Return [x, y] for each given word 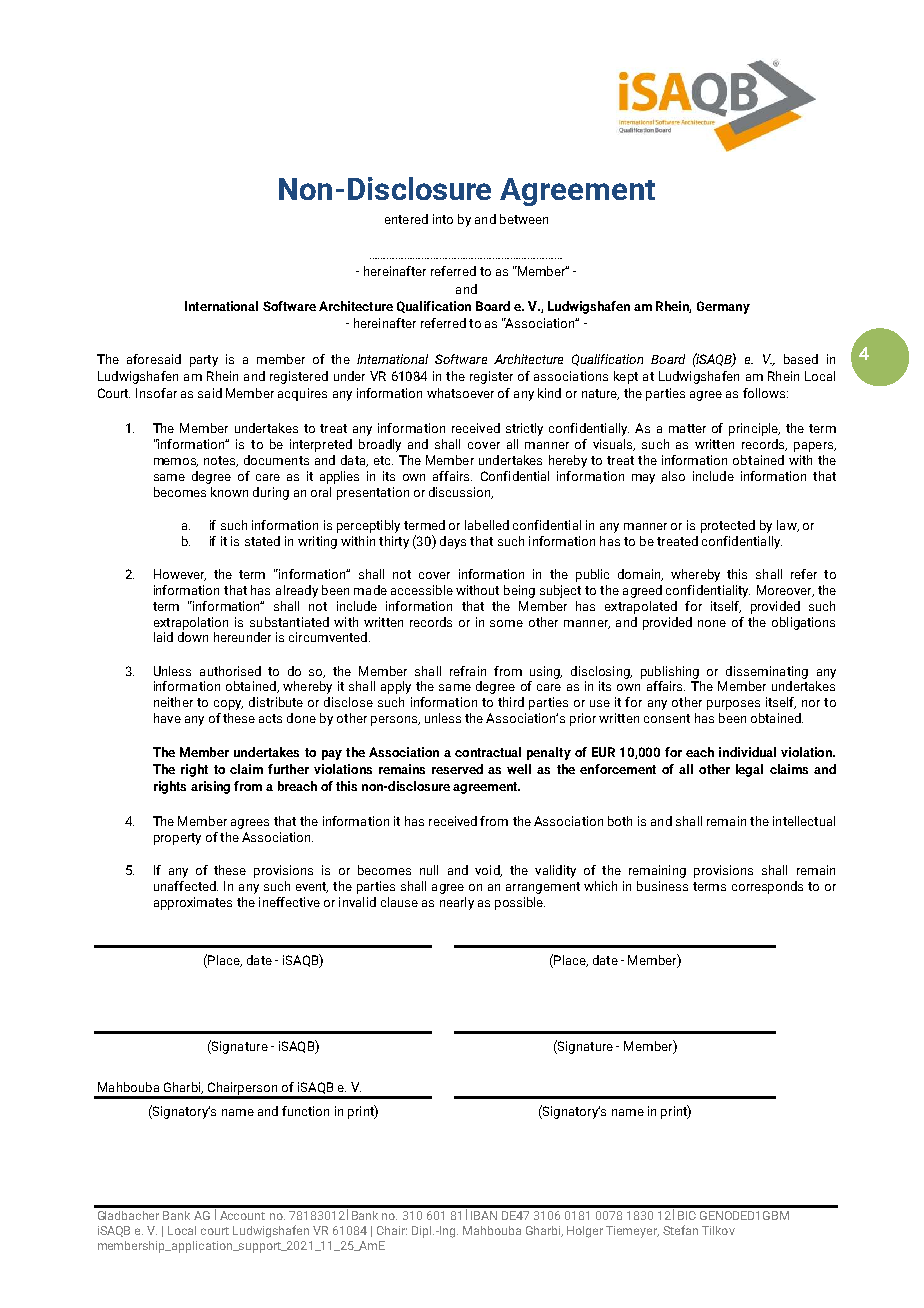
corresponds [767, 887]
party [204, 361]
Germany [723, 307]
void [488, 871]
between [524, 219]
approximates [193, 903]
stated [262, 541]
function [305, 1111]
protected [728, 526]
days [453, 542]
